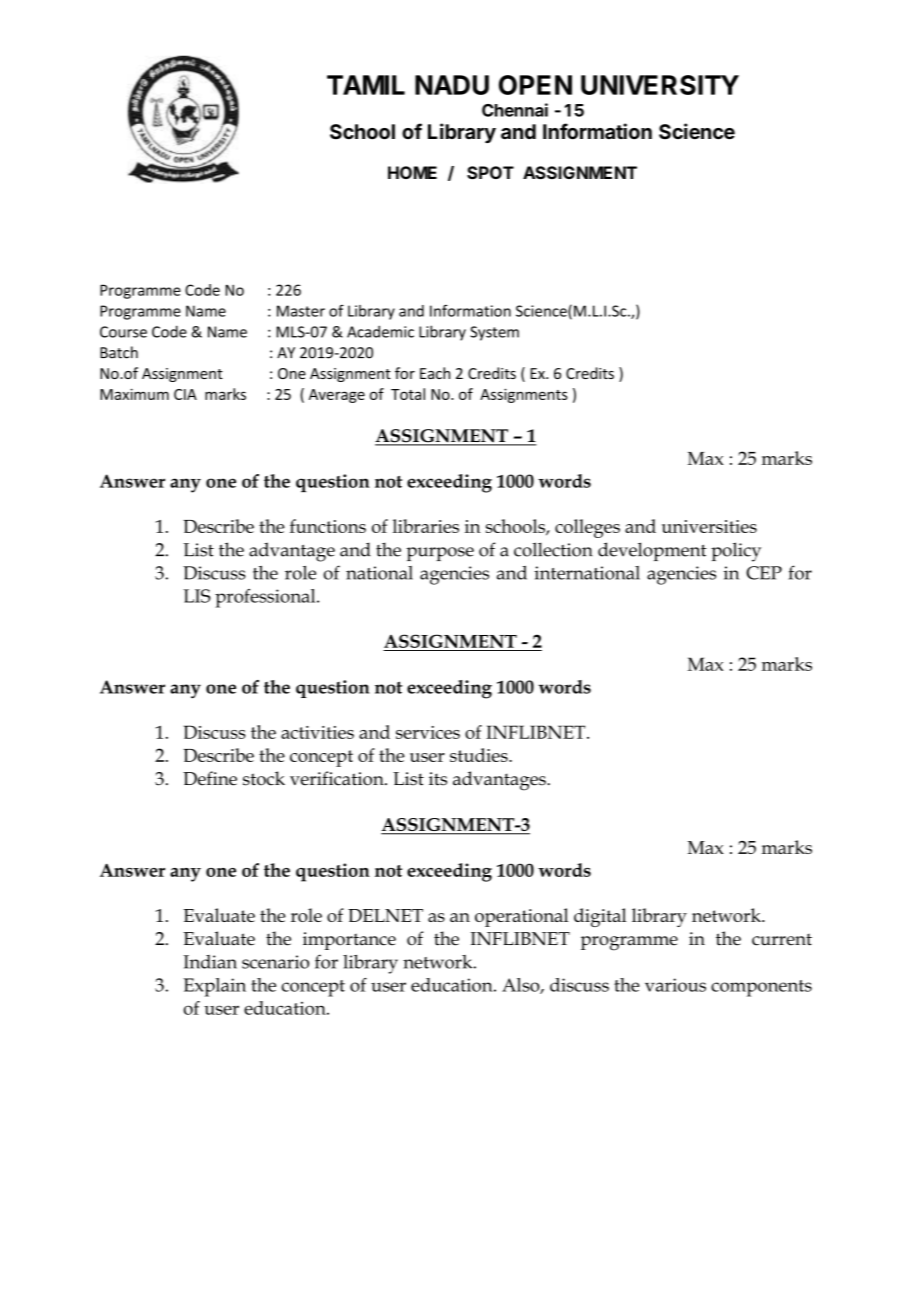 Image resolution: width=924 pixels, height=1308 pixels. Describe the element at coordinates (660, 85) in the screenshot. I see `UNIVERSITY` at that location.
